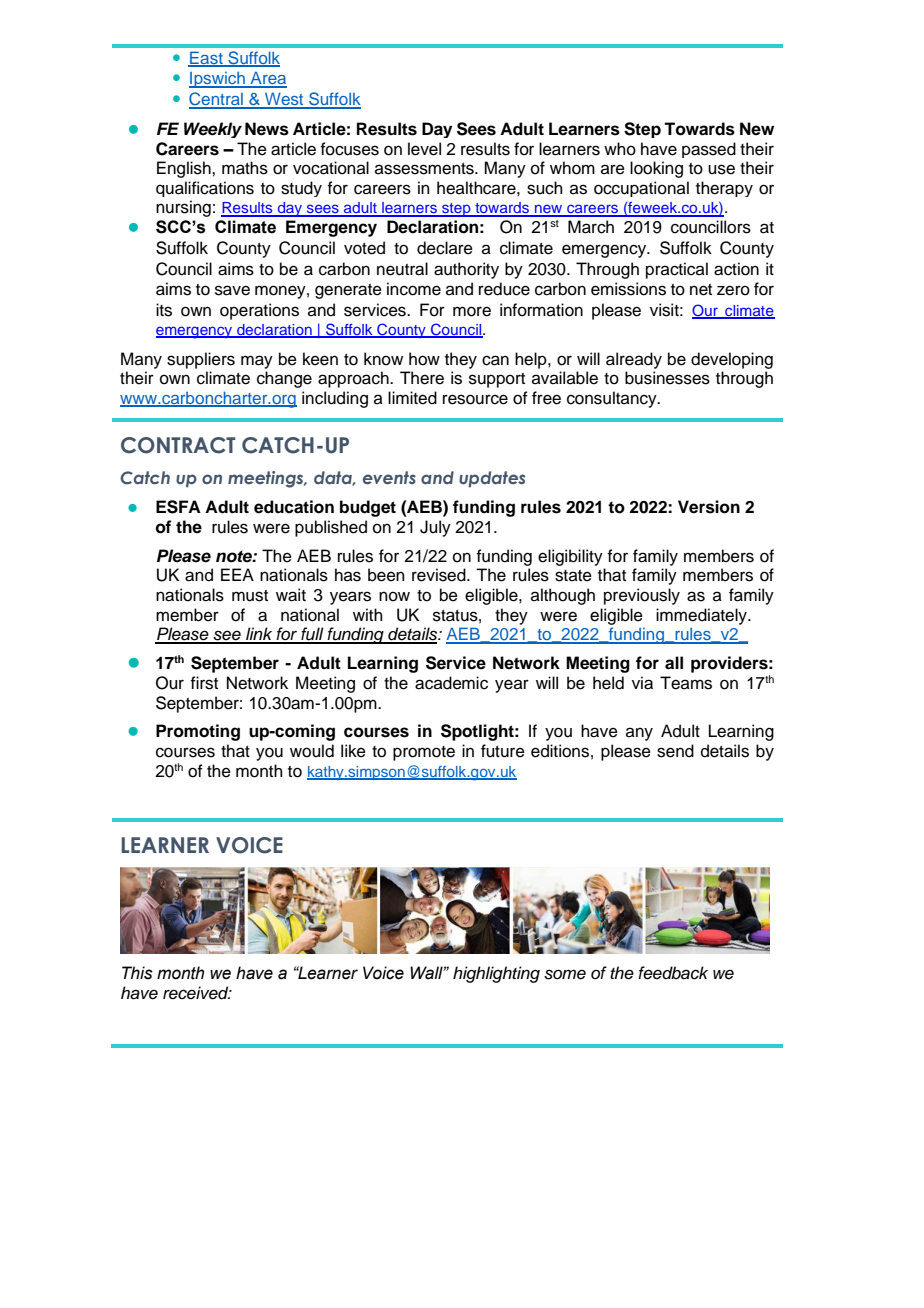  What do you see at coordinates (422, 378) in the screenshot?
I see `There` at bounding box center [422, 378].
